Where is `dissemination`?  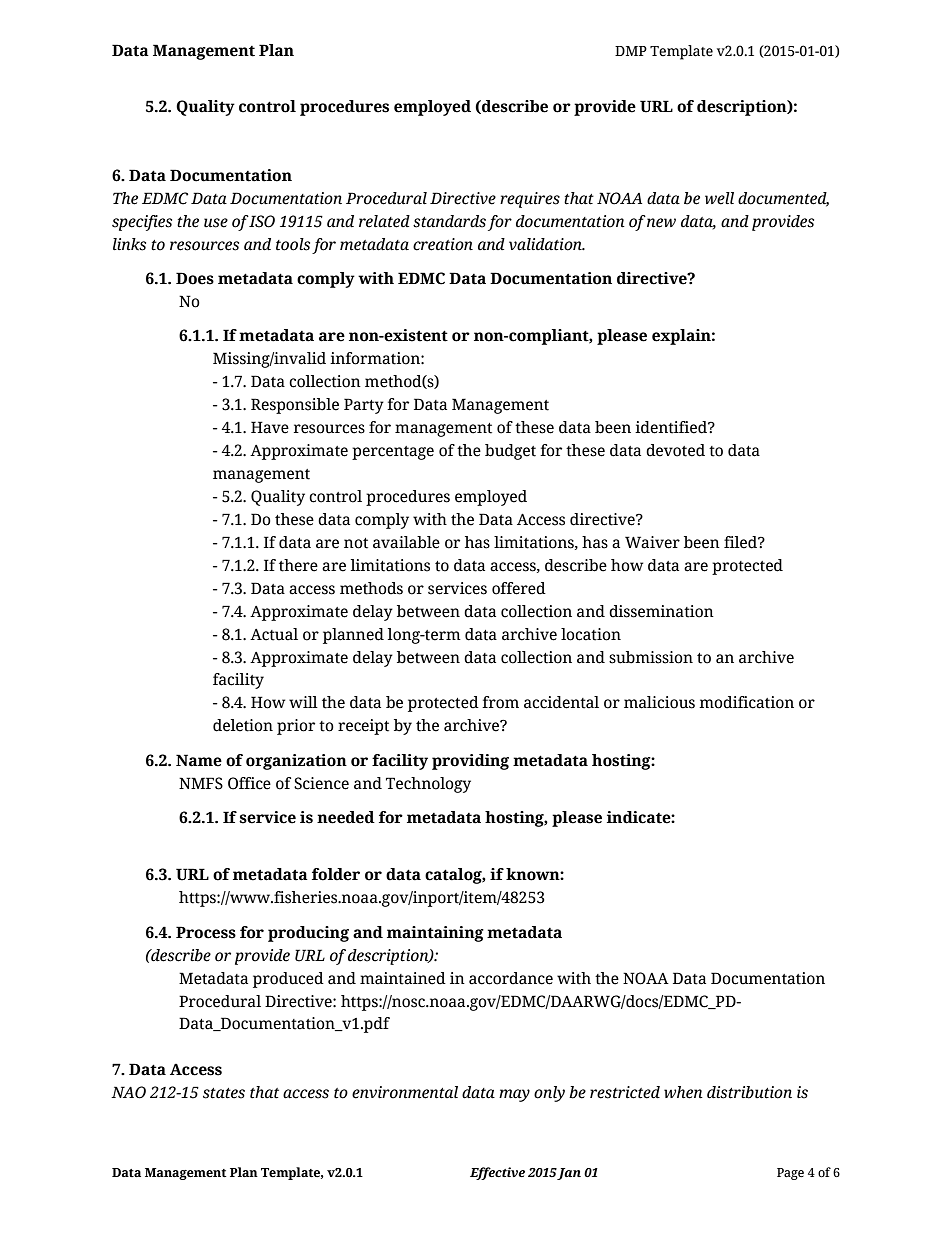
dissemination is located at coordinates (661, 611).
